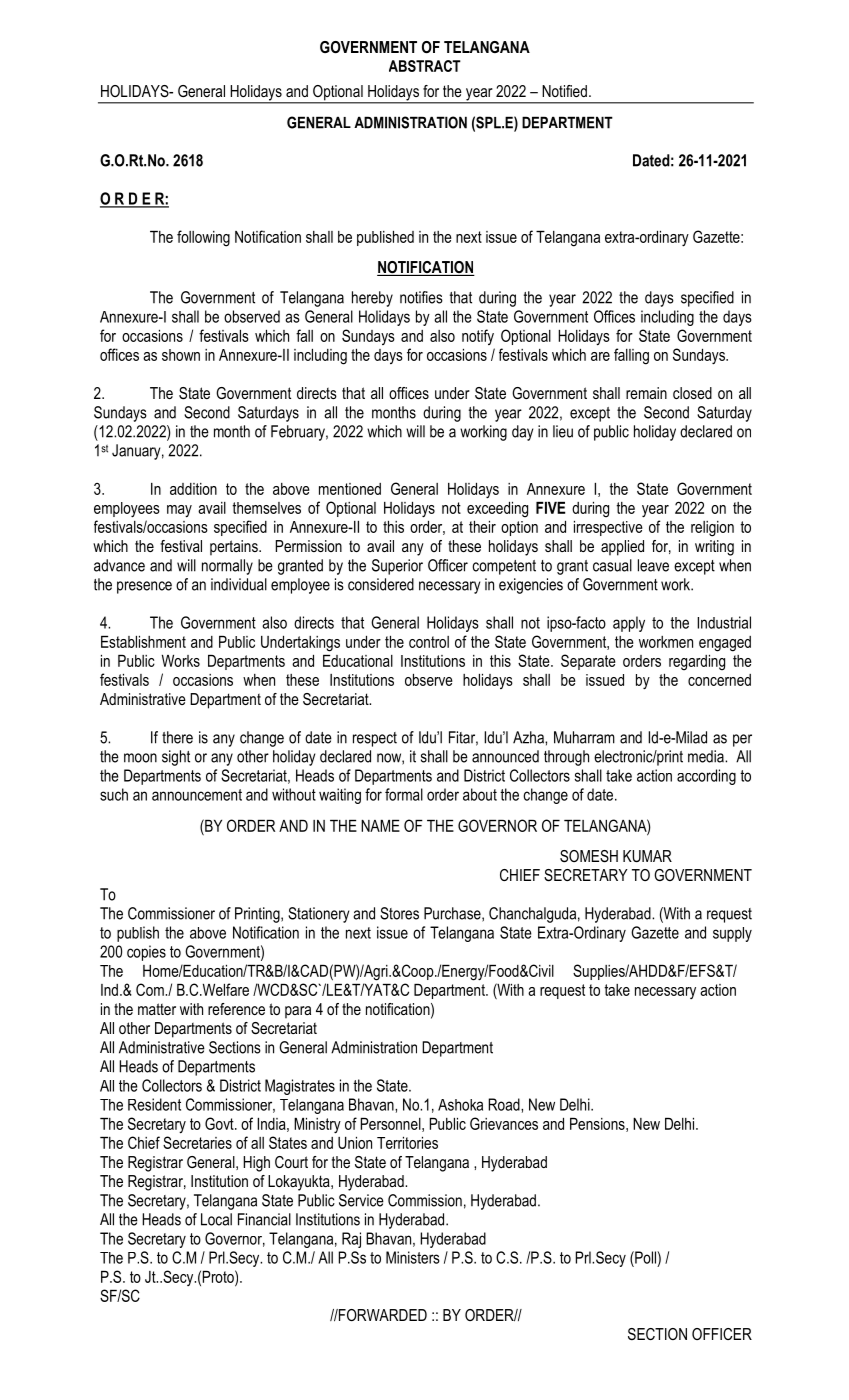  What do you see at coordinates (413, 1257) in the screenshot?
I see `Ministers` at bounding box center [413, 1257].
